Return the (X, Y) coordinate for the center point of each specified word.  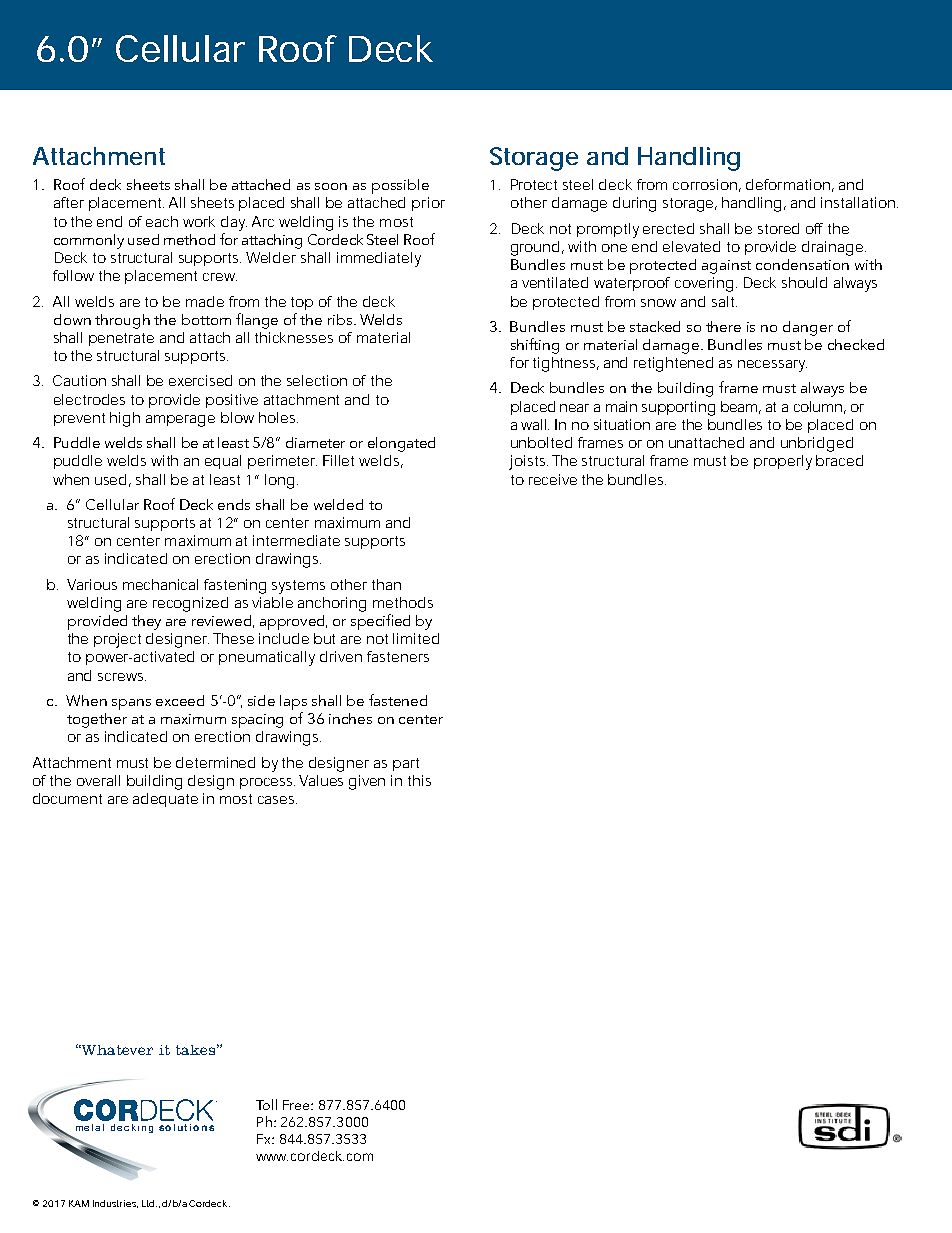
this (419, 780)
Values (321, 780)
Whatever (116, 1050)
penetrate (121, 339)
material (383, 337)
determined (215, 762)
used (110, 479)
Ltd (148, 1203)
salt (723, 301)
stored (778, 228)
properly (783, 462)
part (406, 764)
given (367, 782)
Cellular (180, 48)
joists (527, 462)
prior (428, 204)
